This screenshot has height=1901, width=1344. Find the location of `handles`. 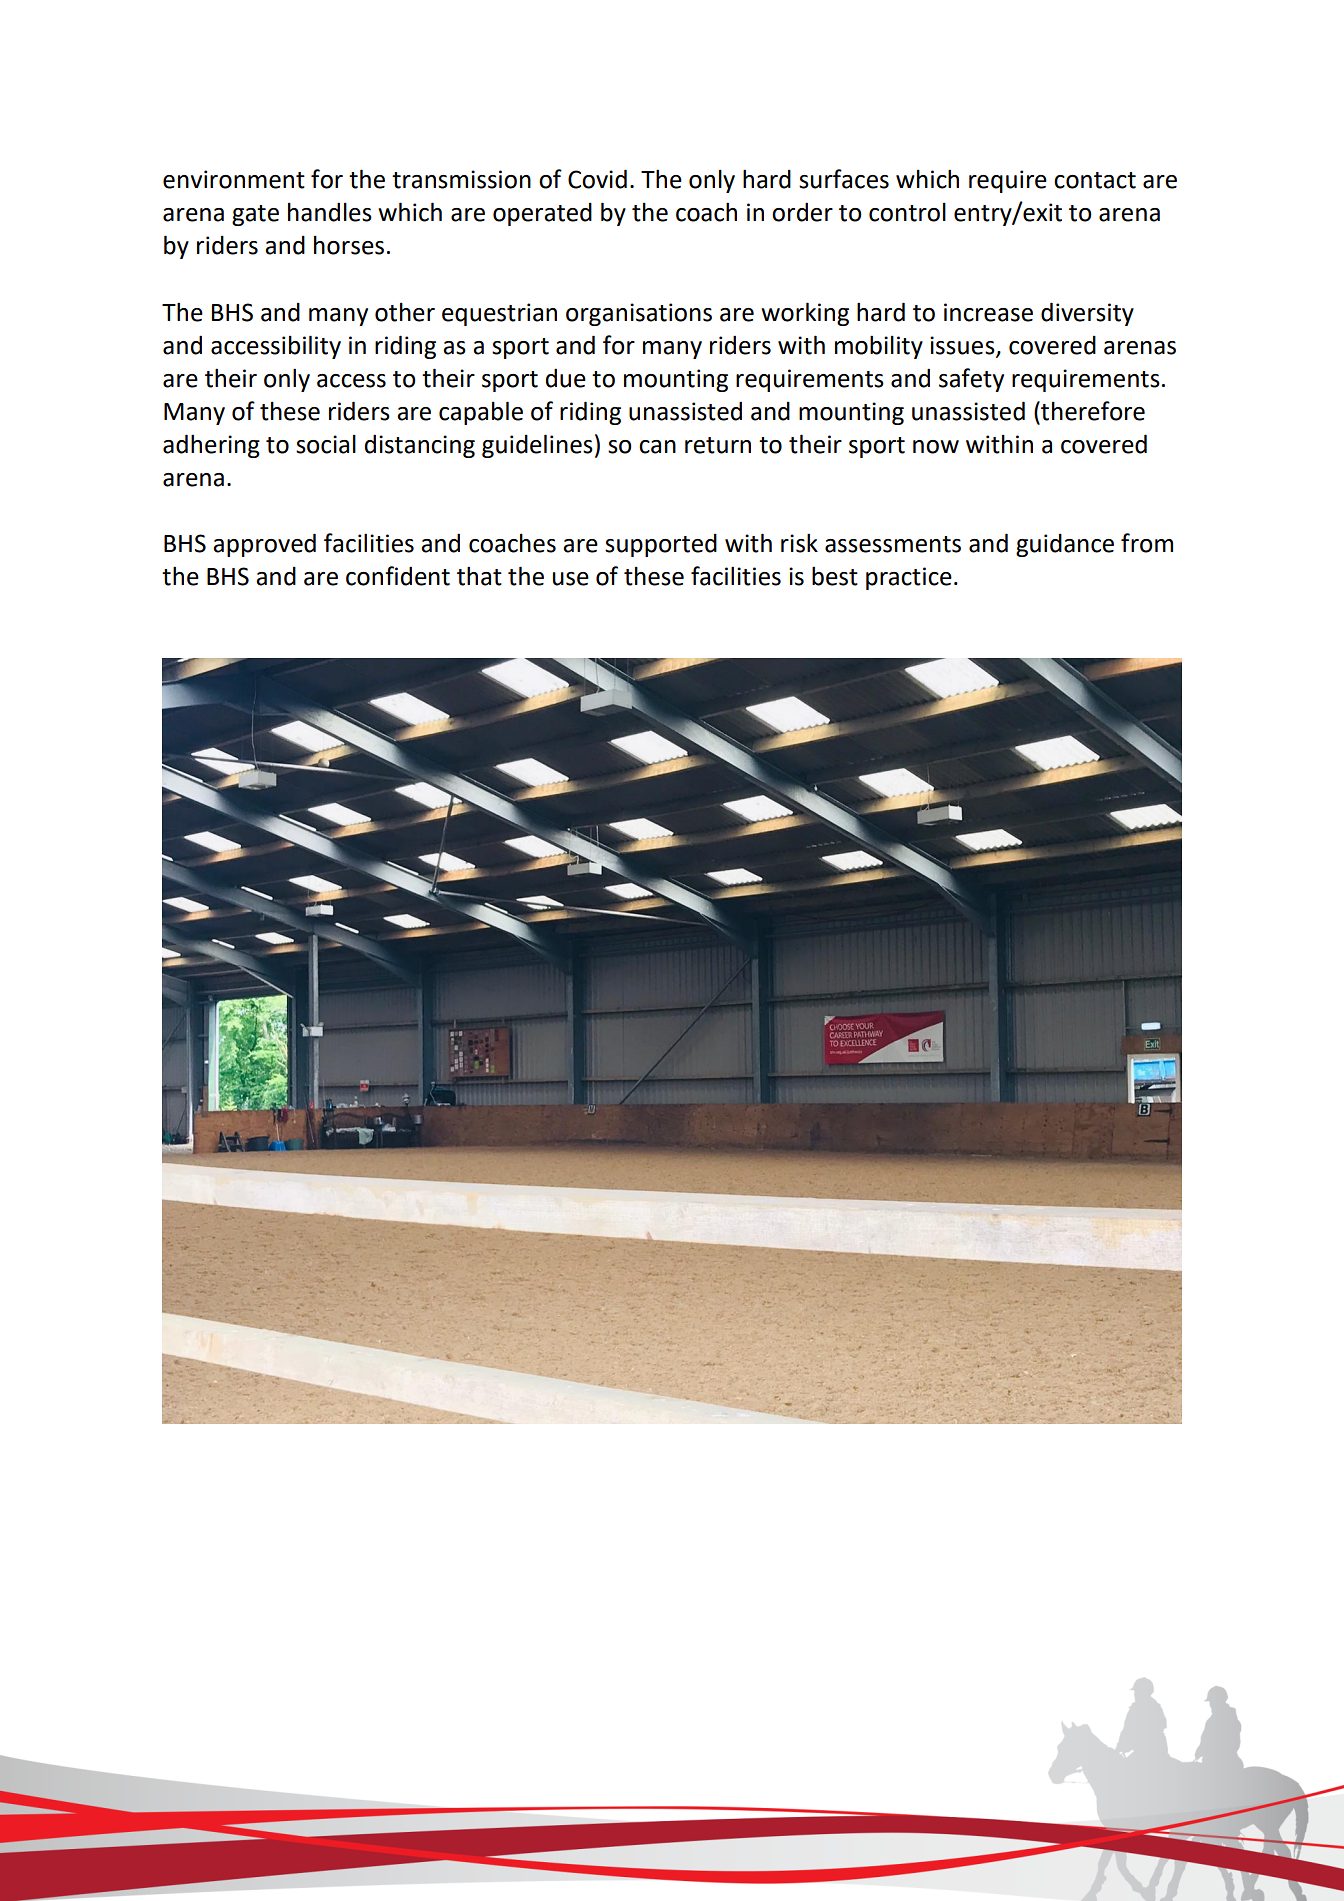

handles is located at coordinates (330, 212).
